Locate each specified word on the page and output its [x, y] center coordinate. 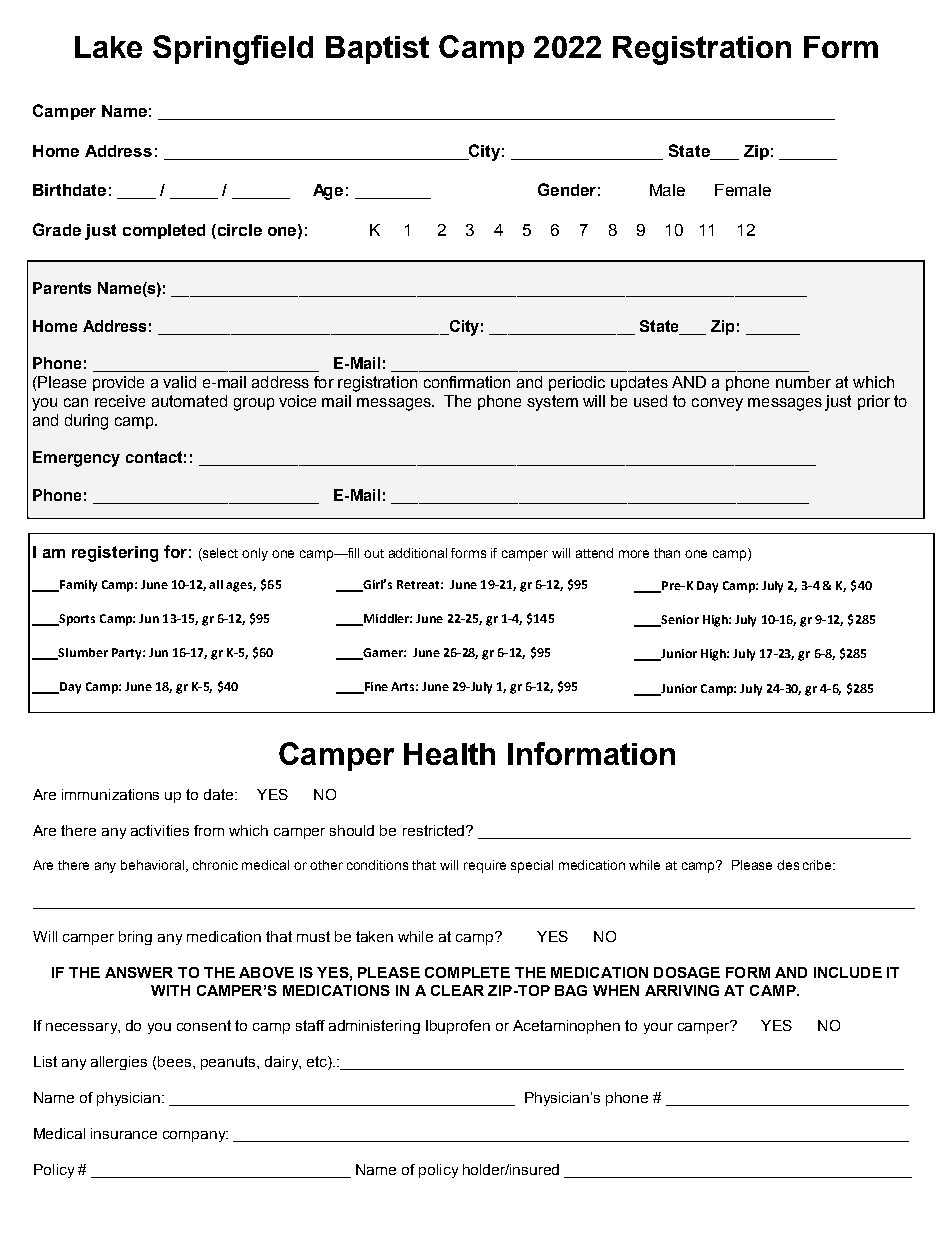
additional [418, 553]
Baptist [377, 50]
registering [115, 554]
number [803, 382]
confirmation [467, 382]
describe [805, 865]
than [667, 553]
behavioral [154, 866]
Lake [108, 47]
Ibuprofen [458, 1027]
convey [717, 404]
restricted [435, 830]
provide [118, 383]
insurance [124, 1133]
